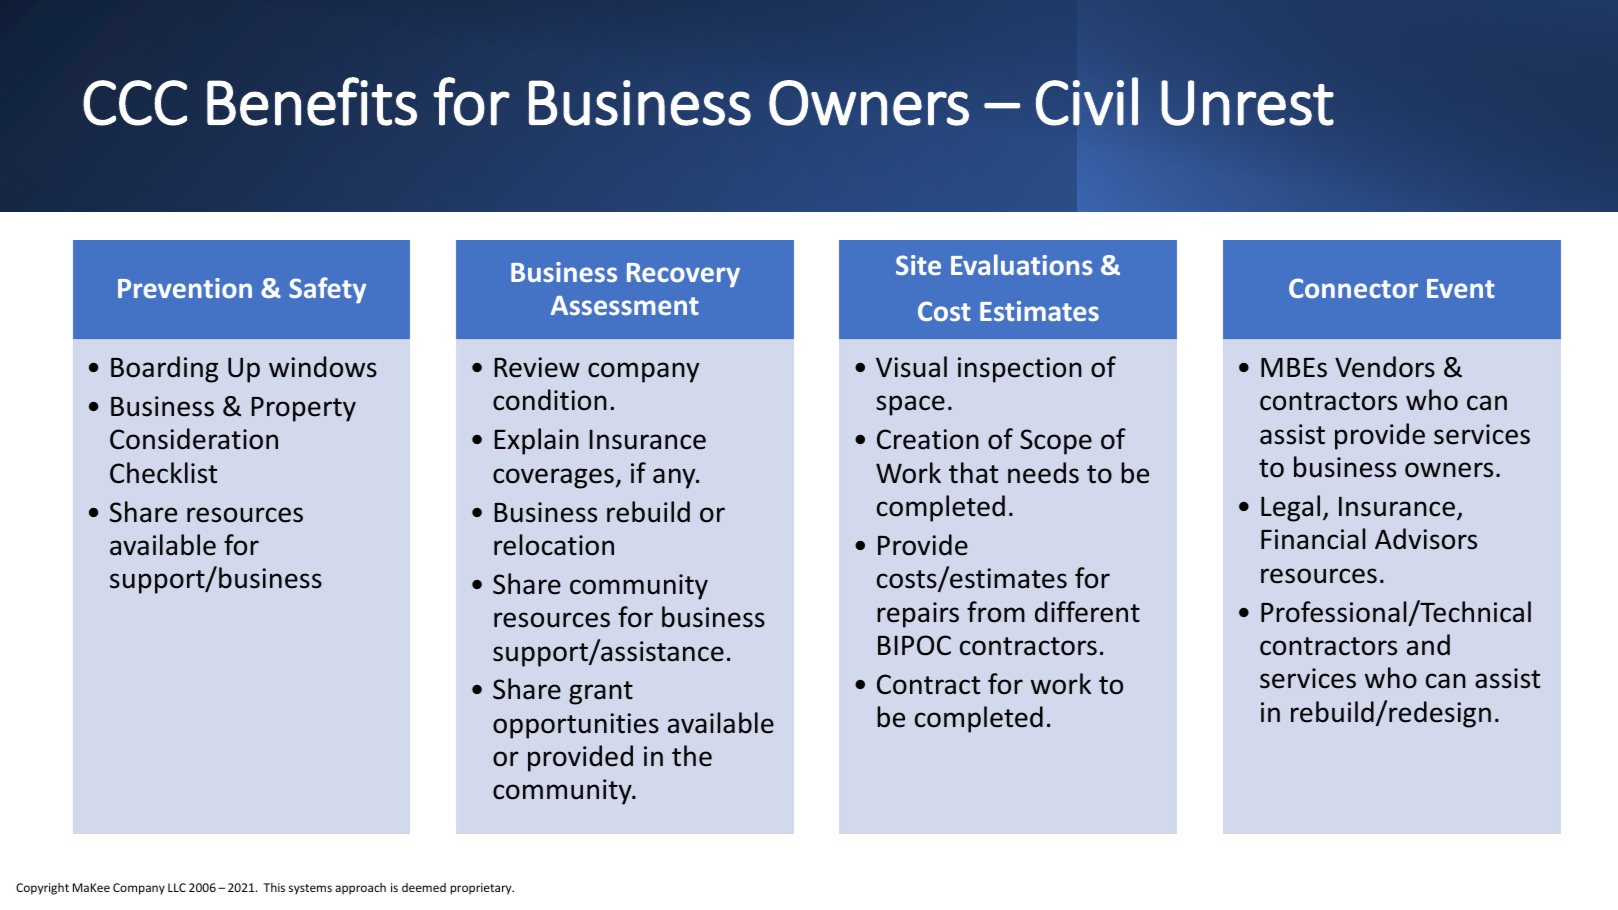 The image size is (1618, 910). Describe the element at coordinates (554, 545) in the screenshot. I see `relocation` at that location.
